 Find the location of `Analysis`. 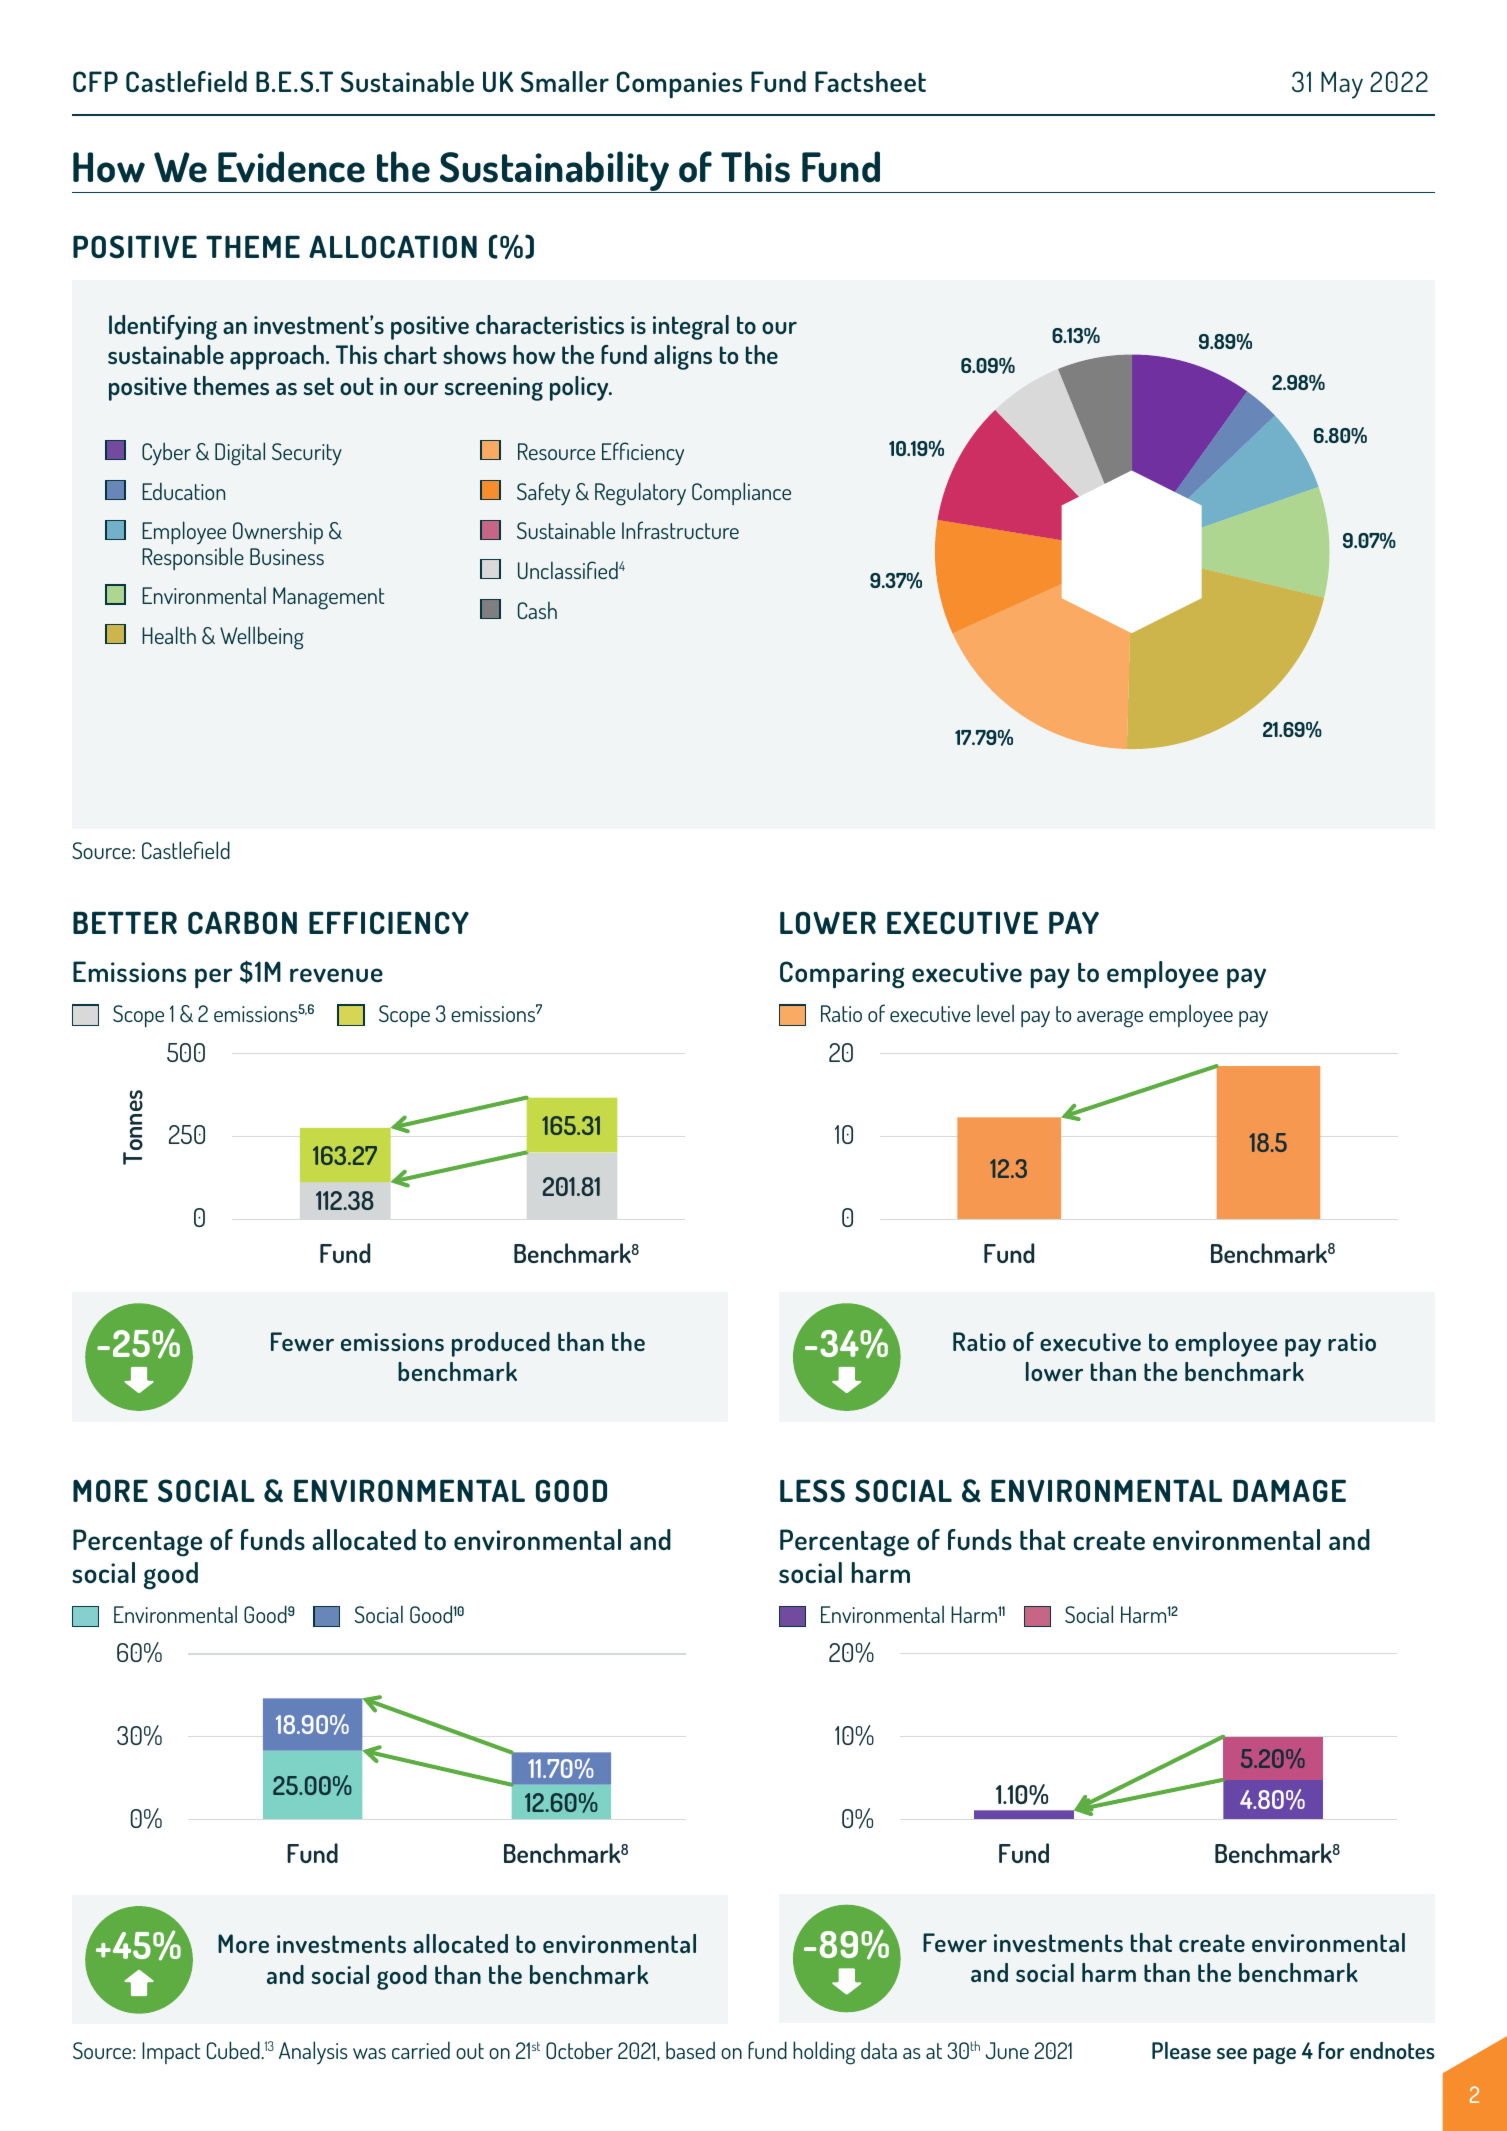

Analysis is located at coordinates (313, 2052).
